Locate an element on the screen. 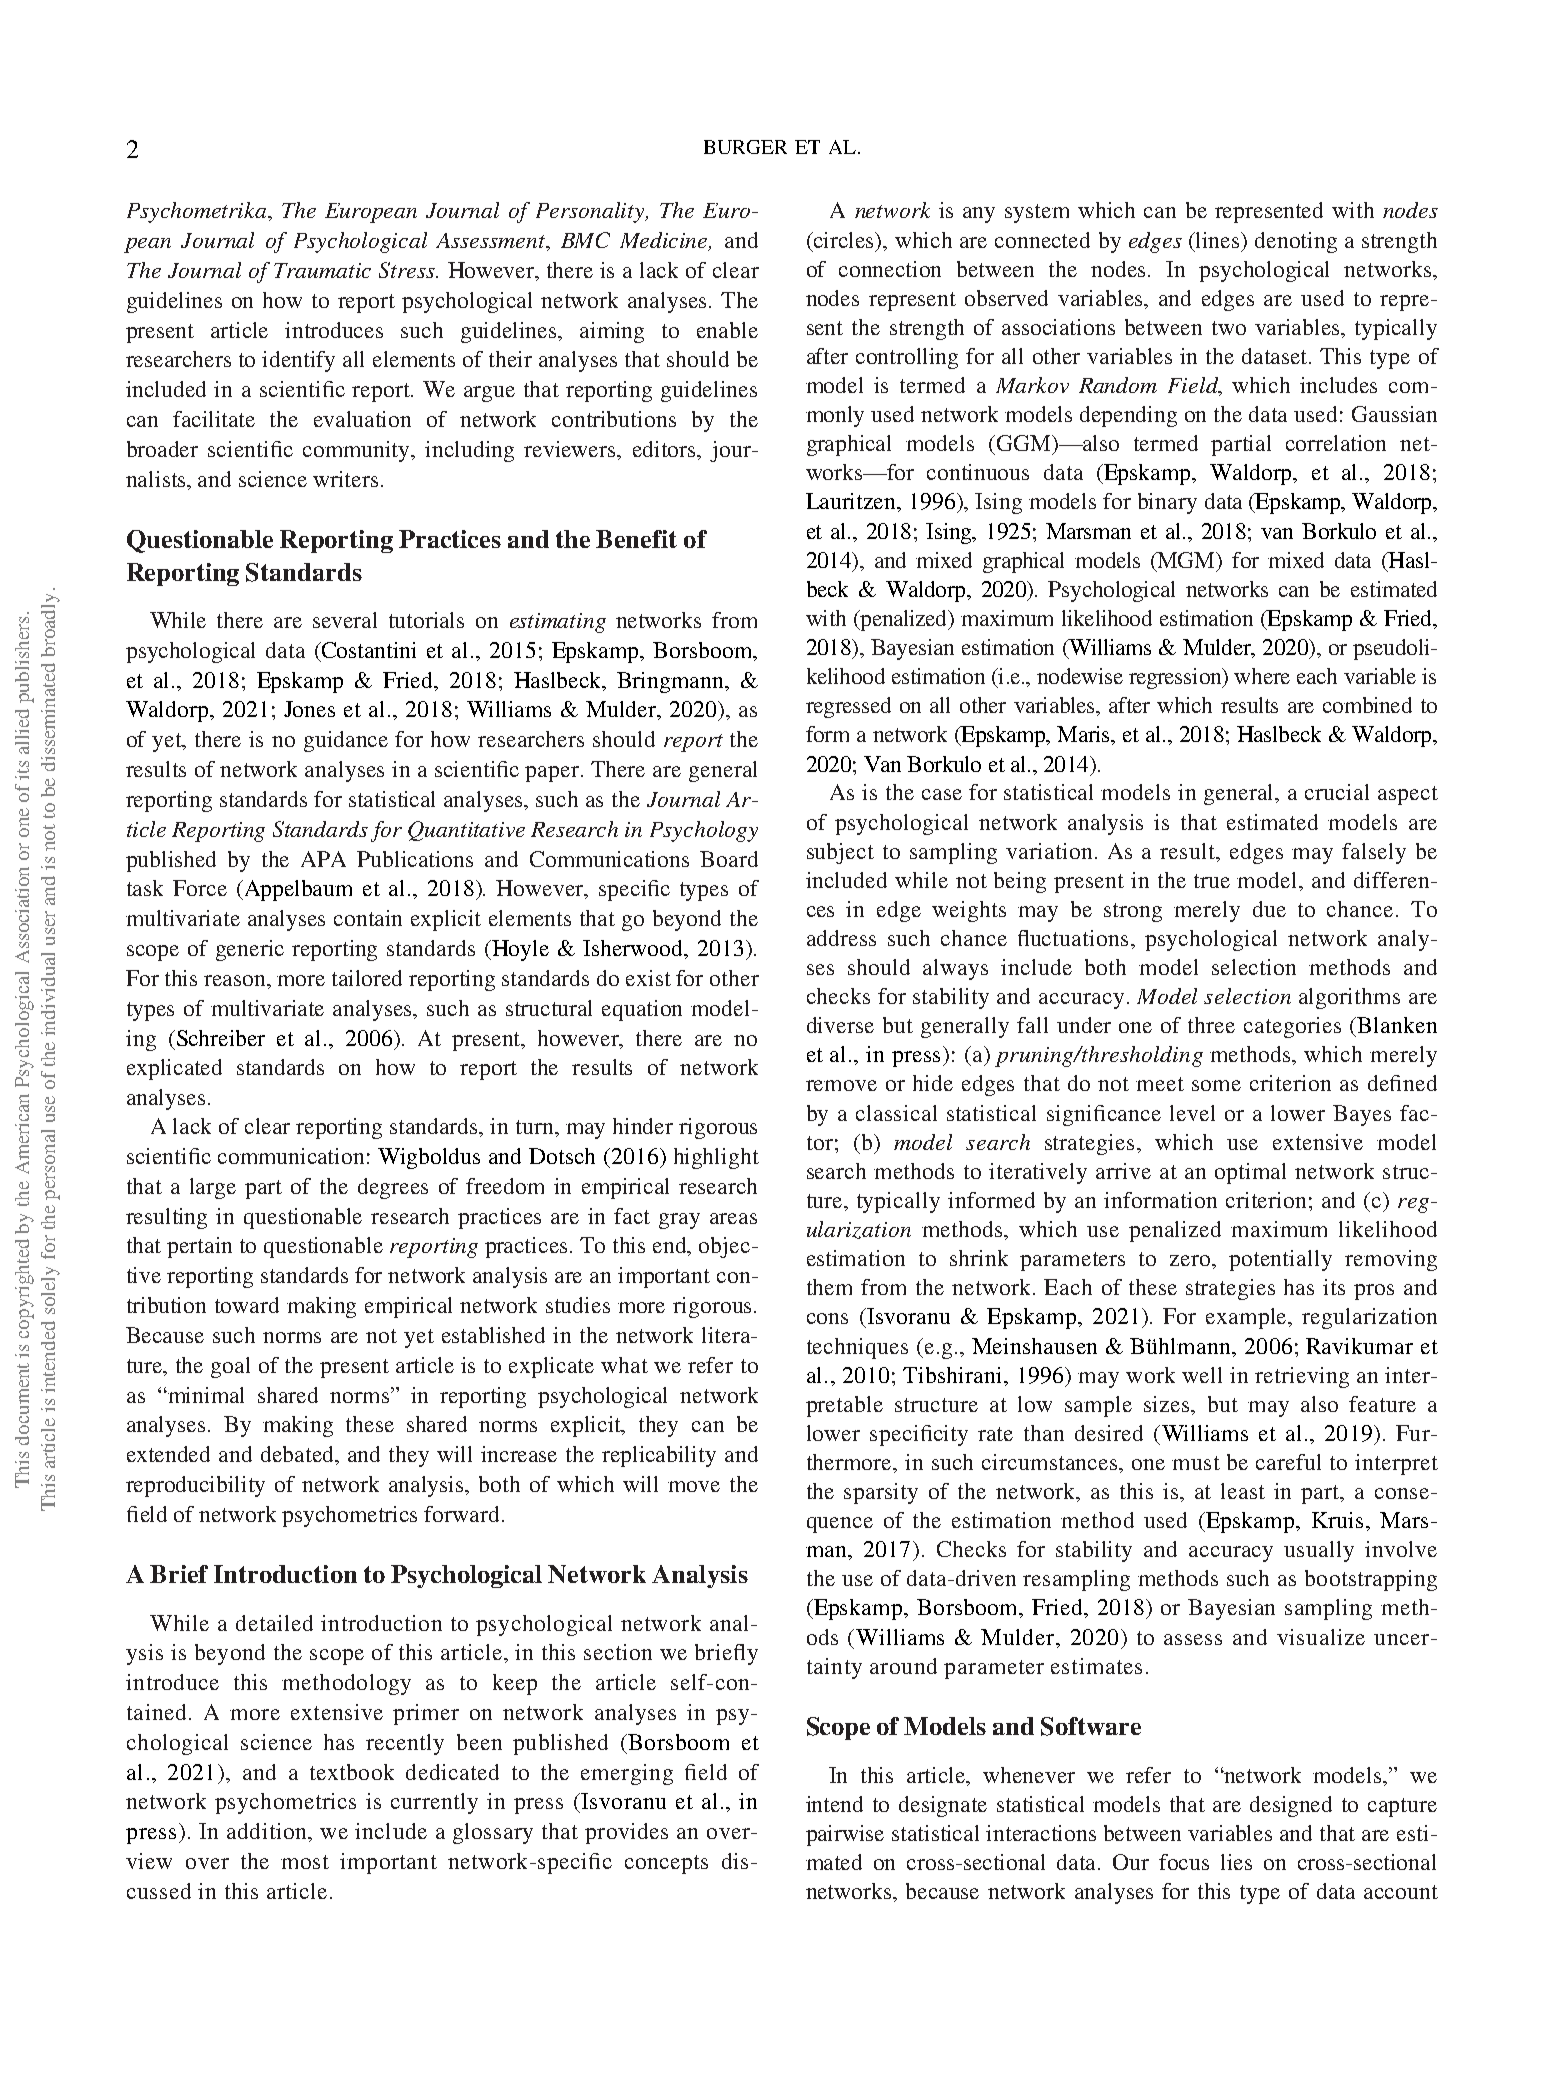 This screenshot has height=2086, width=1564. BURGER is located at coordinates (745, 147).
